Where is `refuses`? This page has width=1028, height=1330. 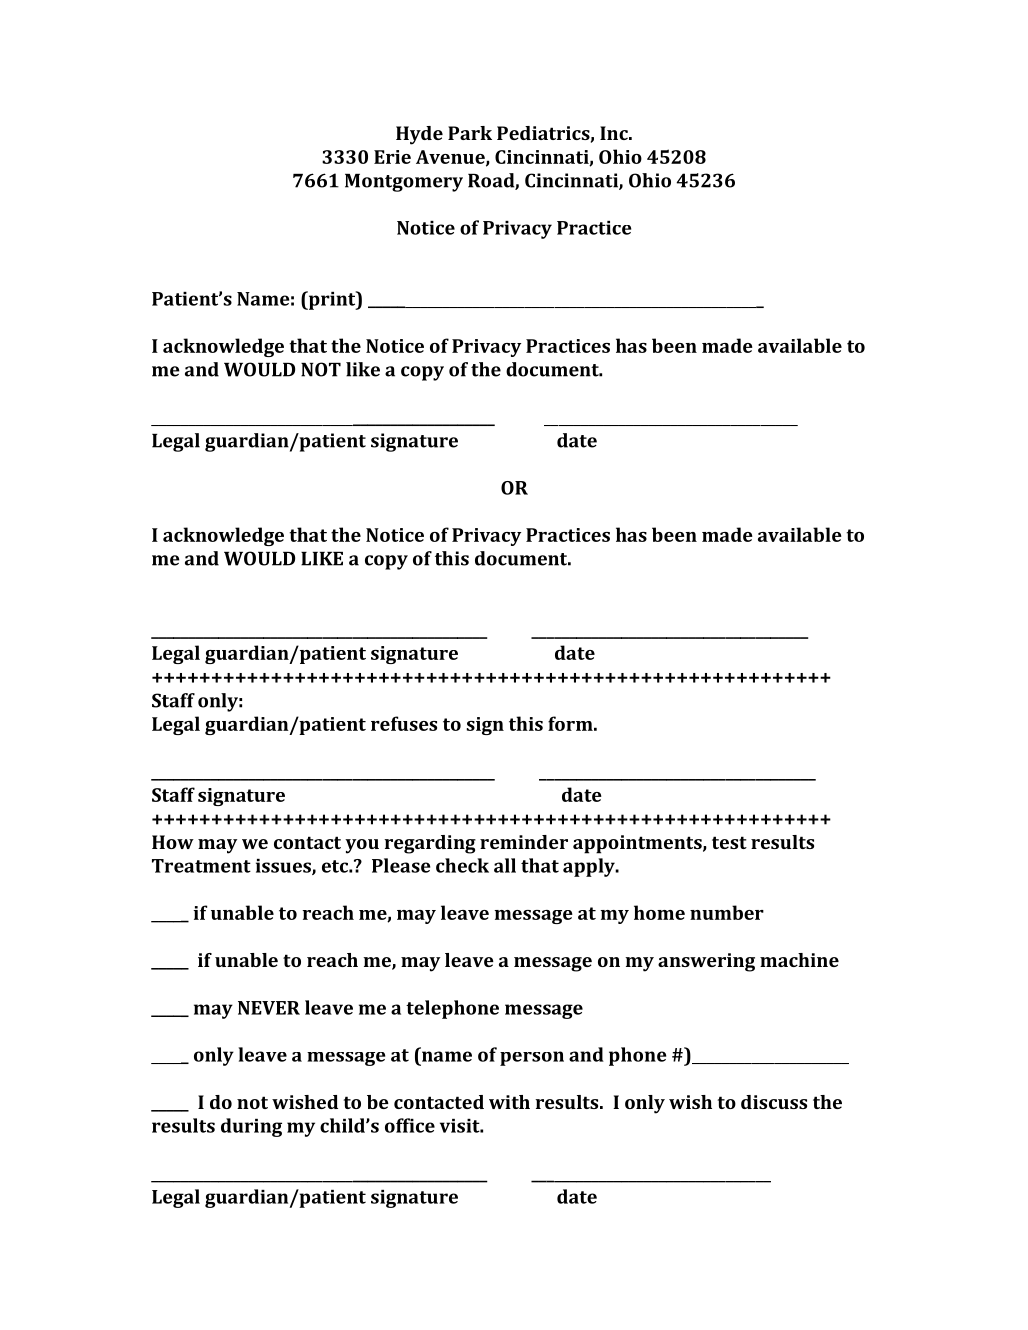 refuses is located at coordinates (404, 723).
